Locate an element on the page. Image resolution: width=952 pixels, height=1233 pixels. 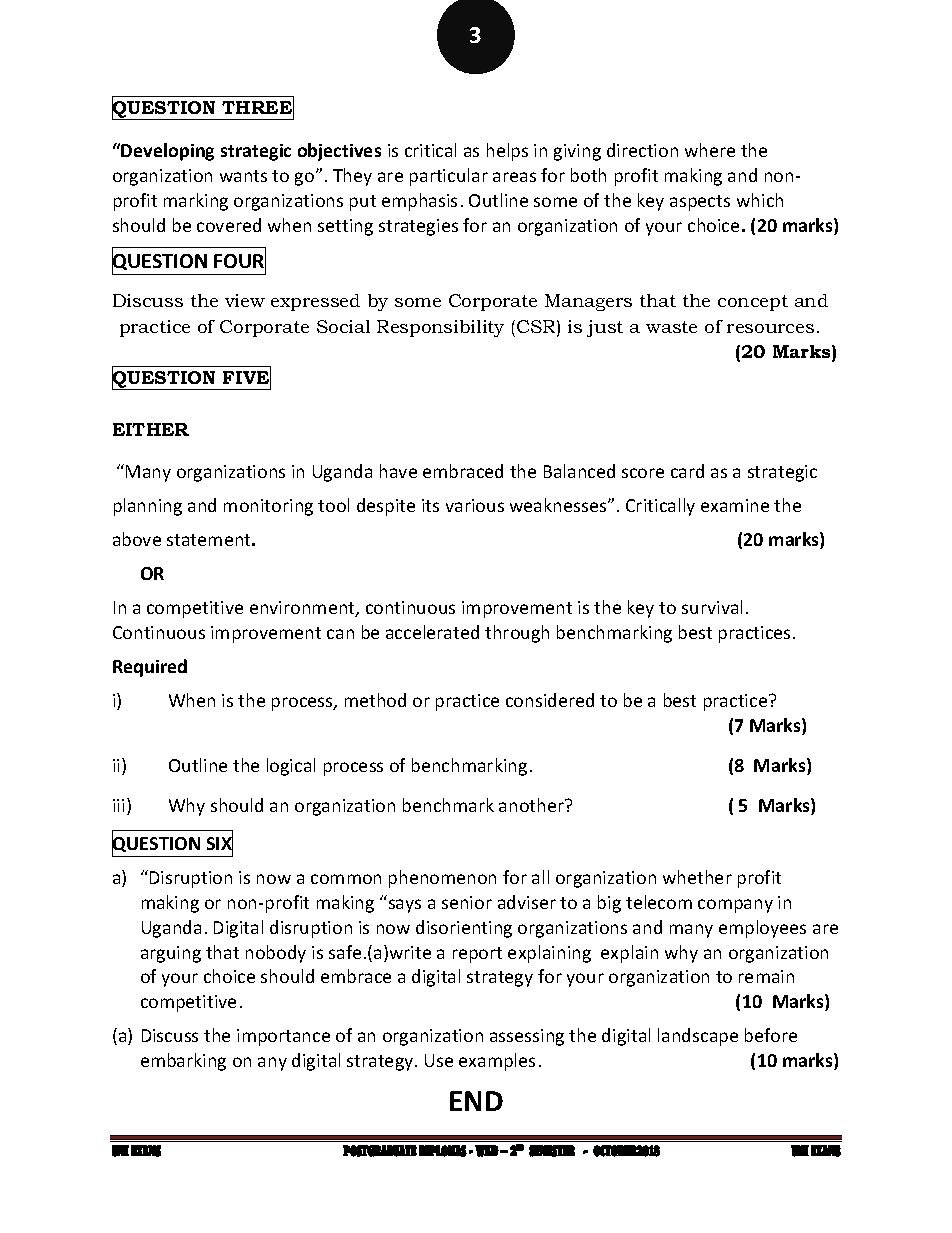
Developing is located at coordinates (167, 152).
